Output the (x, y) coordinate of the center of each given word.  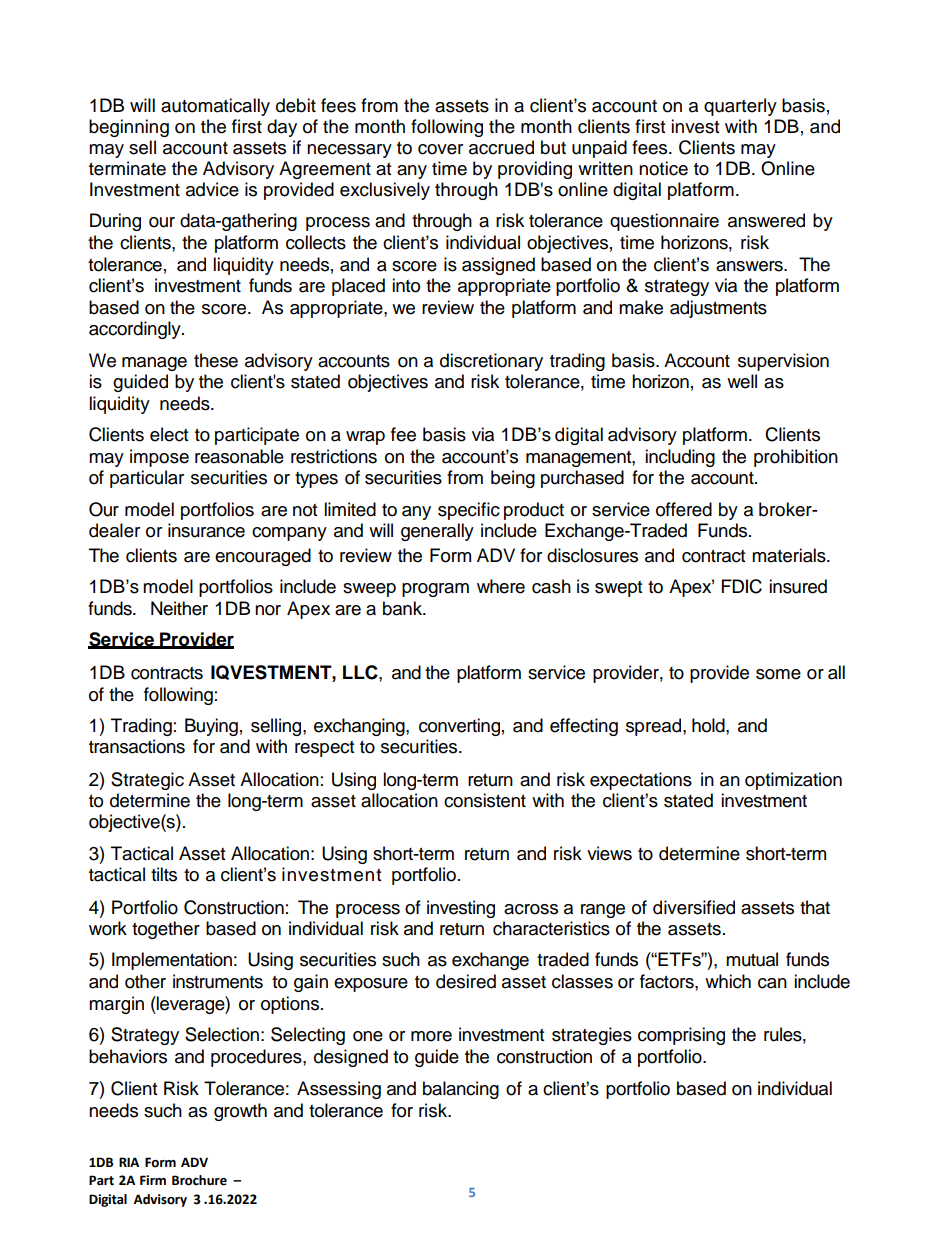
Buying (211, 727)
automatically (215, 107)
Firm (153, 1180)
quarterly (740, 107)
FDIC (742, 586)
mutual (752, 959)
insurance (206, 530)
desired (466, 981)
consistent (485, 800)
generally (437, 532)
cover (440, 149)
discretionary (491, 362)
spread (655, 727)
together (166, 930)
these (216, 360)
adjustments (718, 309)
